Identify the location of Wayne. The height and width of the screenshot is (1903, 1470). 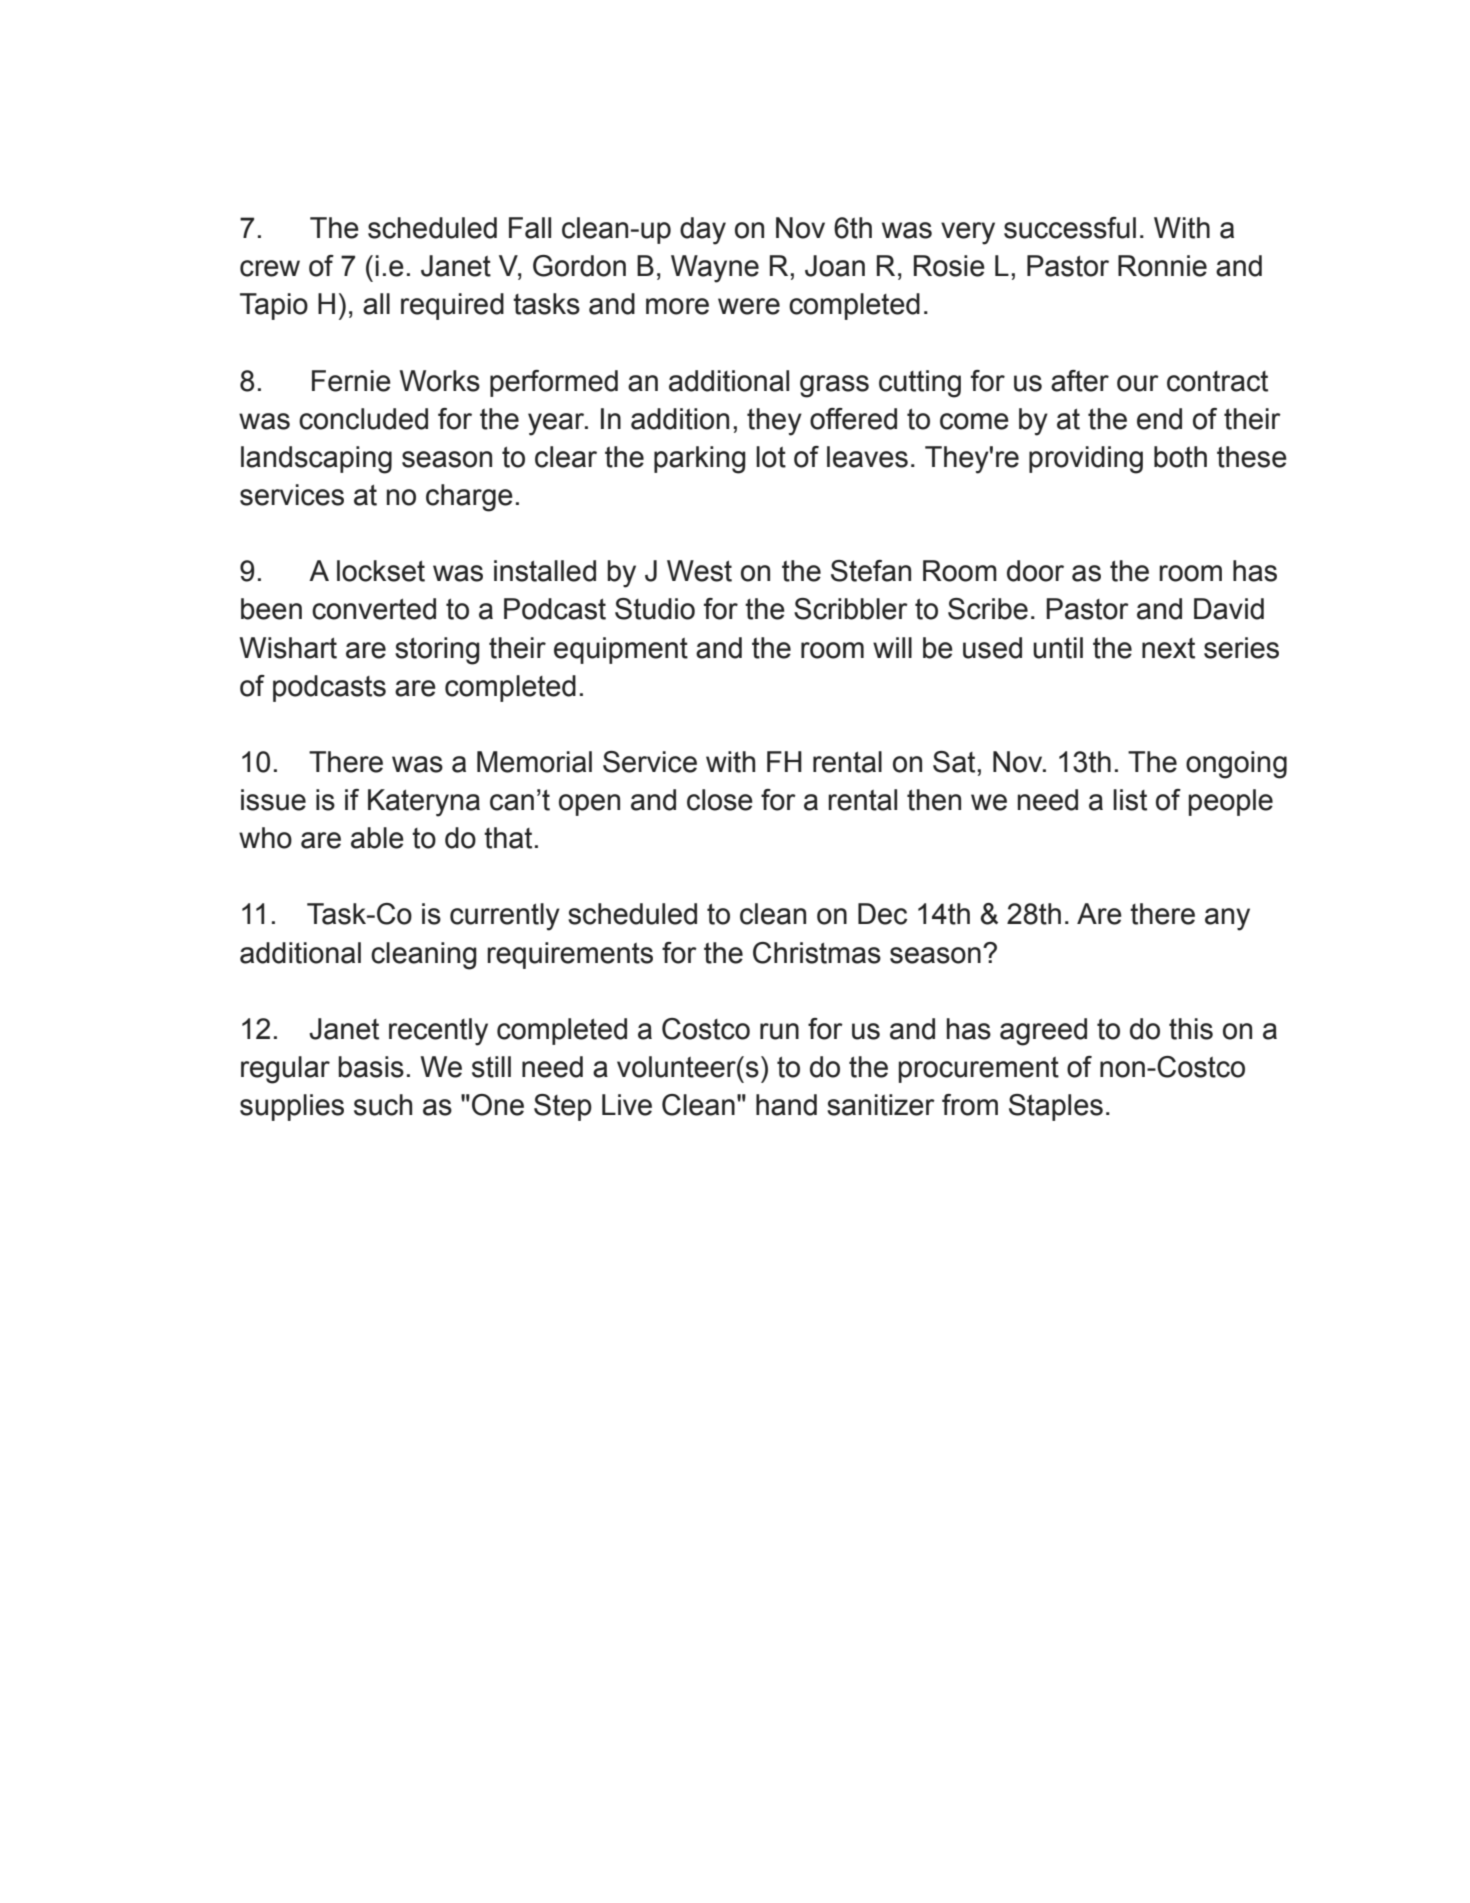
(715, 269).
